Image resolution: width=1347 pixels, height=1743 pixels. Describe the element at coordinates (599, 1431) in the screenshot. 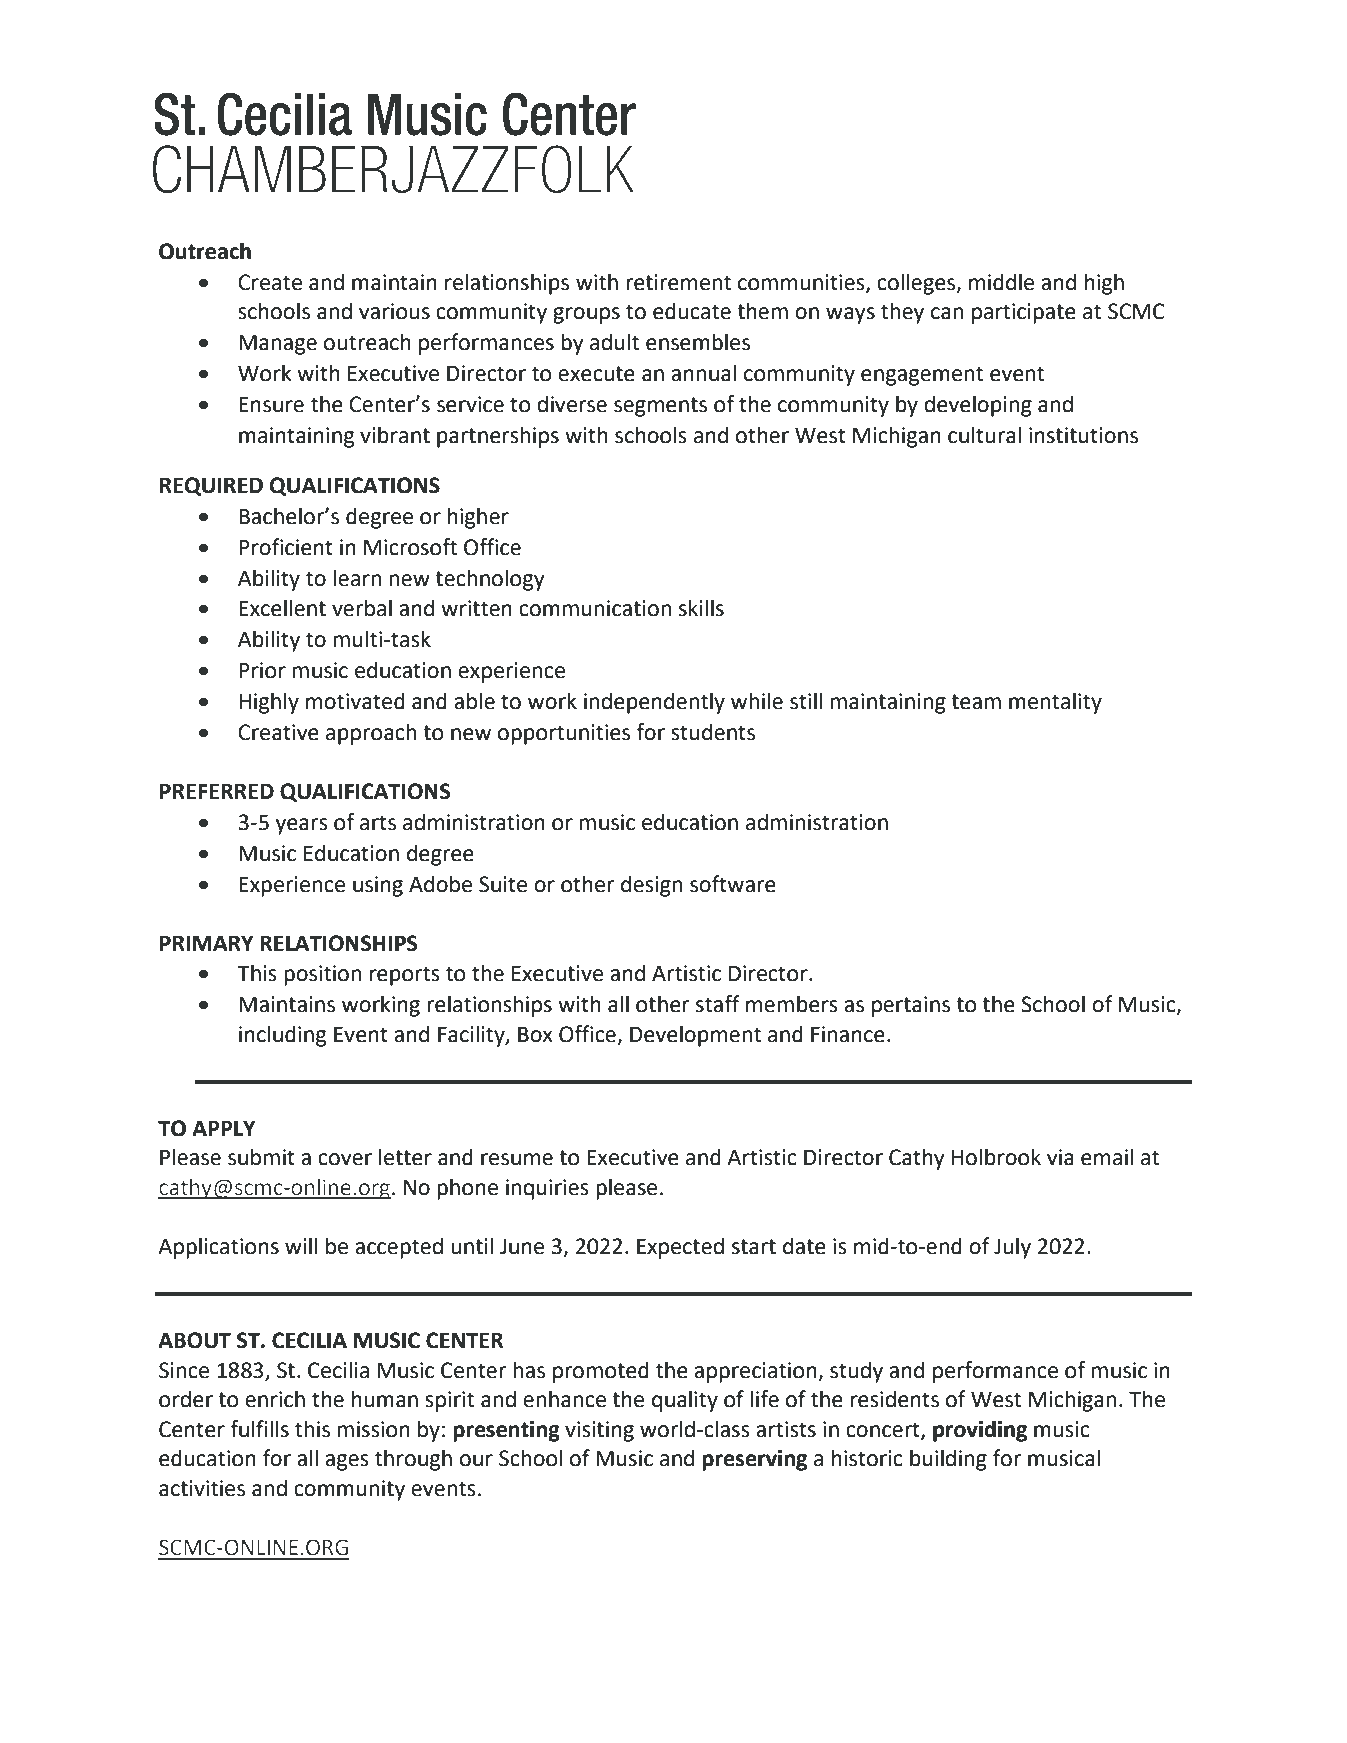

I see `visiting` at that location.
